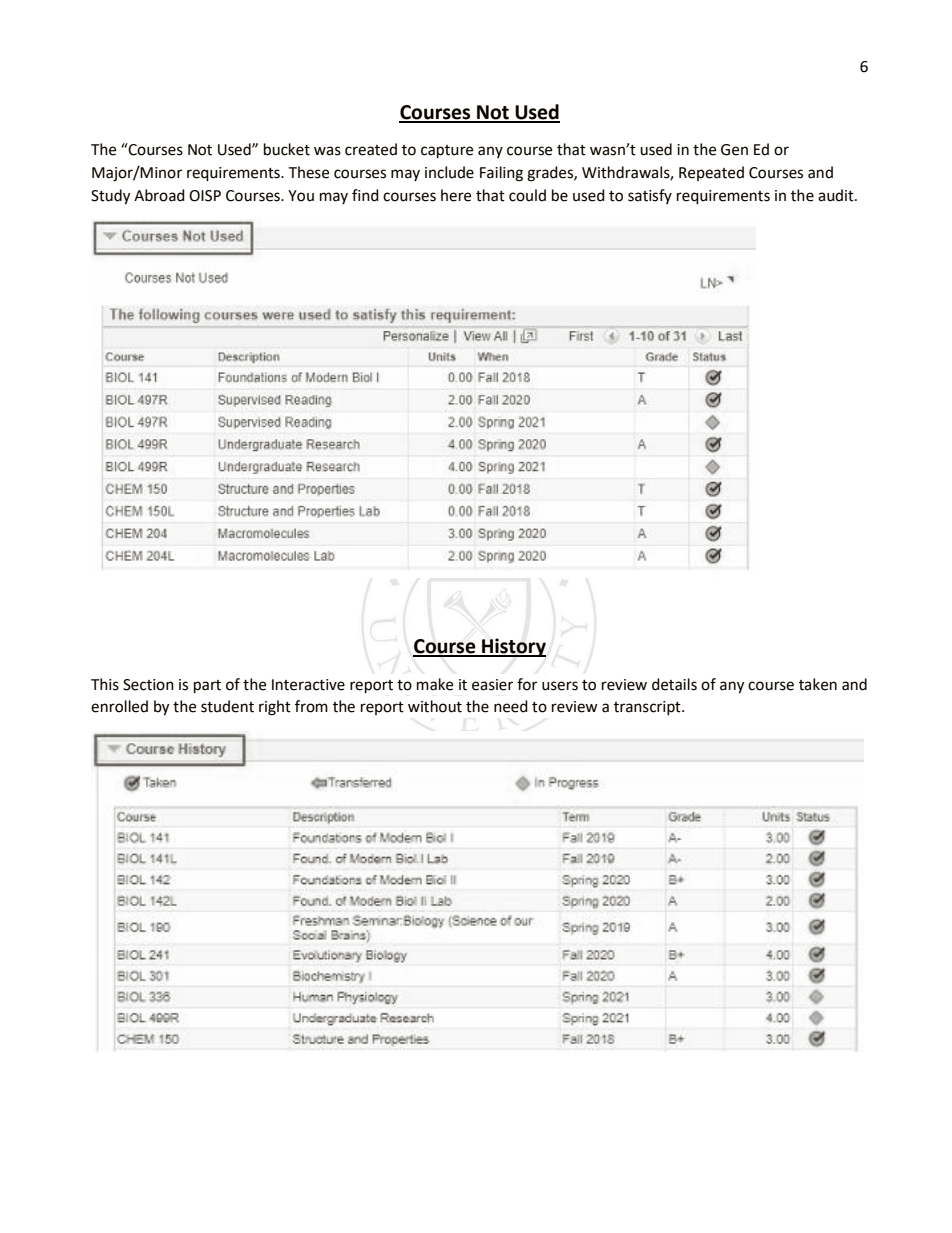 The height and width of the page is (1233, 952). What do you see at coordinates (818, 684) in the page?
I see `taken` at bounding box center [818, 684].
